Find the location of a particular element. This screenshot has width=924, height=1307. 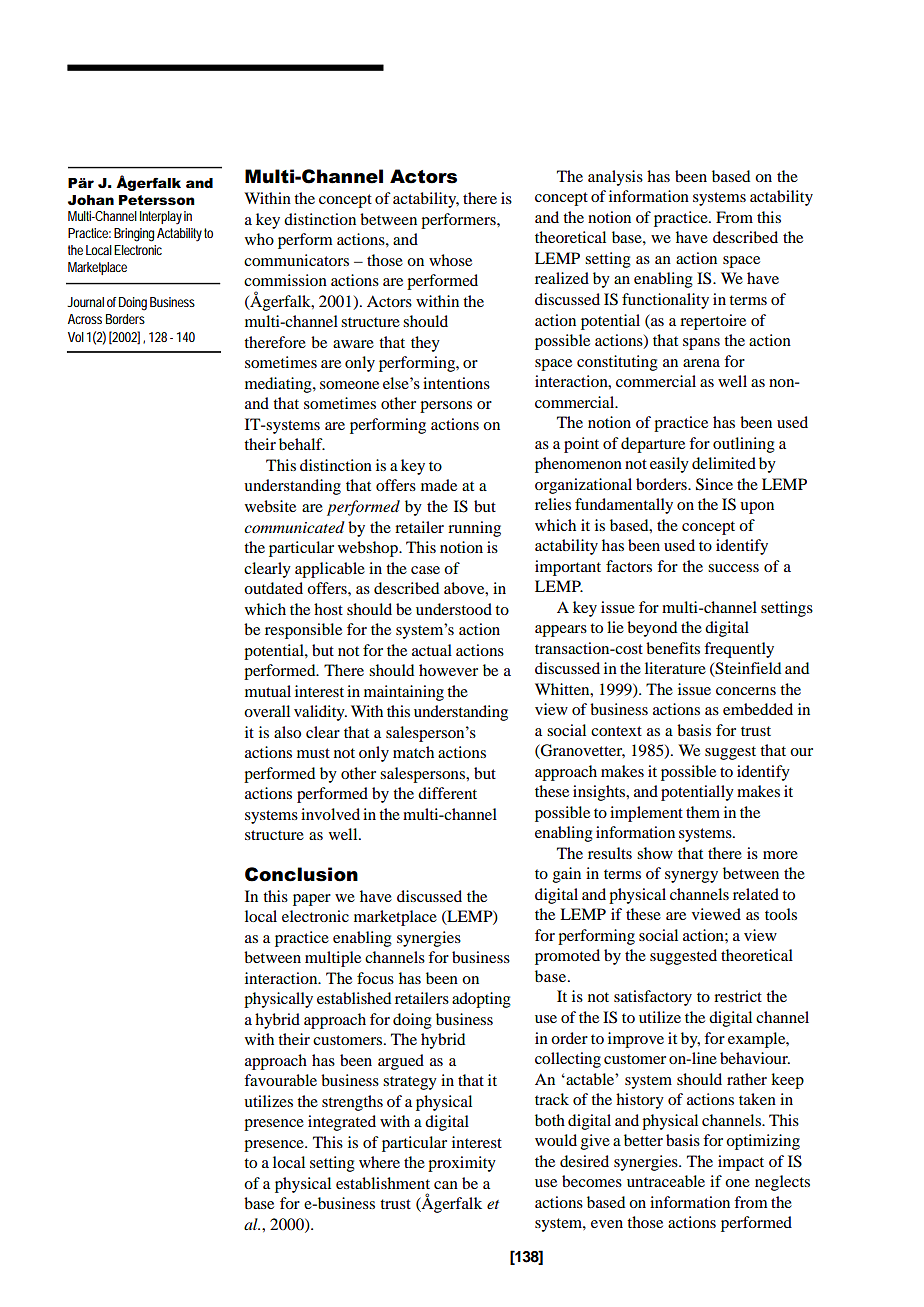

different is located at coordinates (447, 793).
